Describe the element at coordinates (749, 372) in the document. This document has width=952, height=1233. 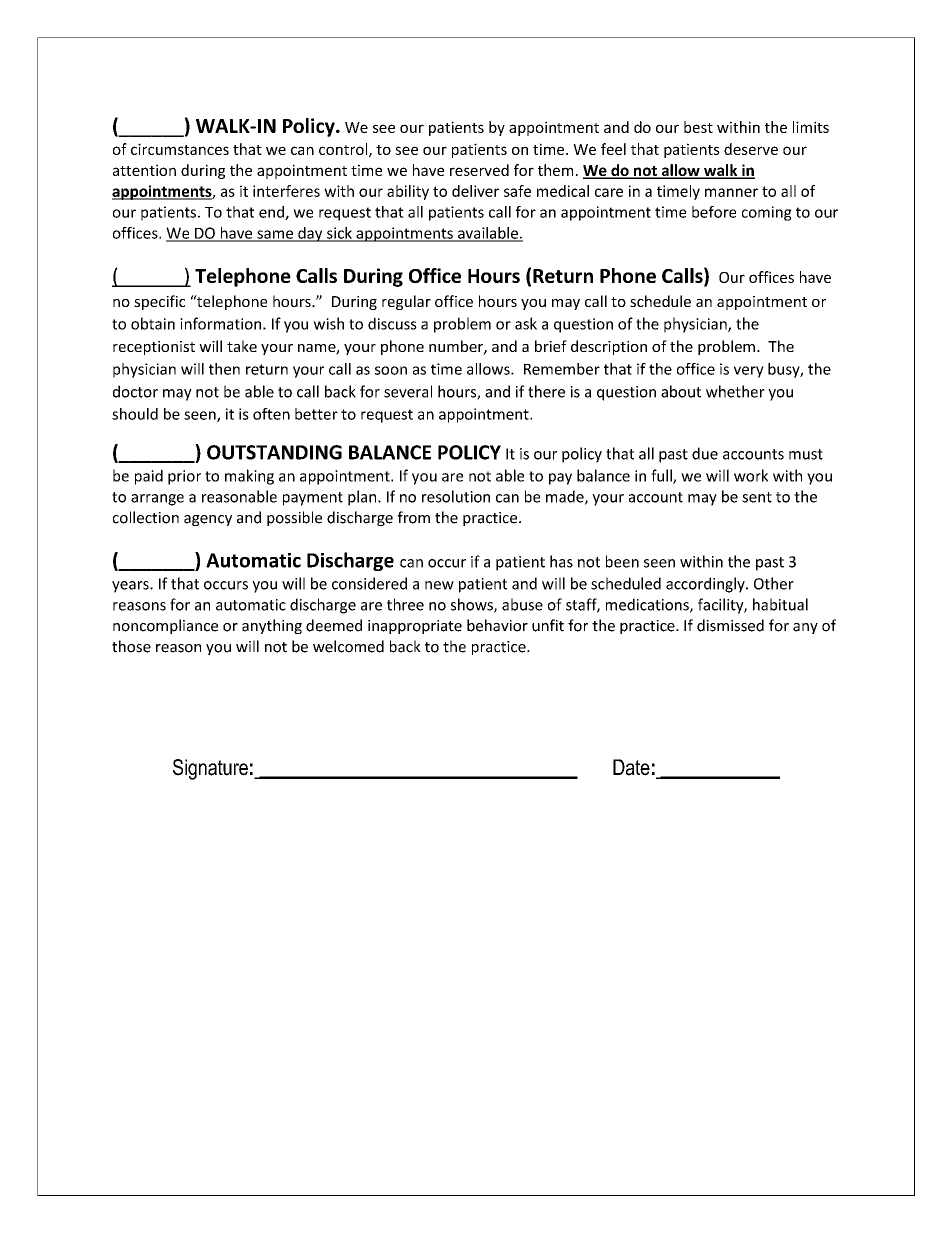
I see `very` at that location.
